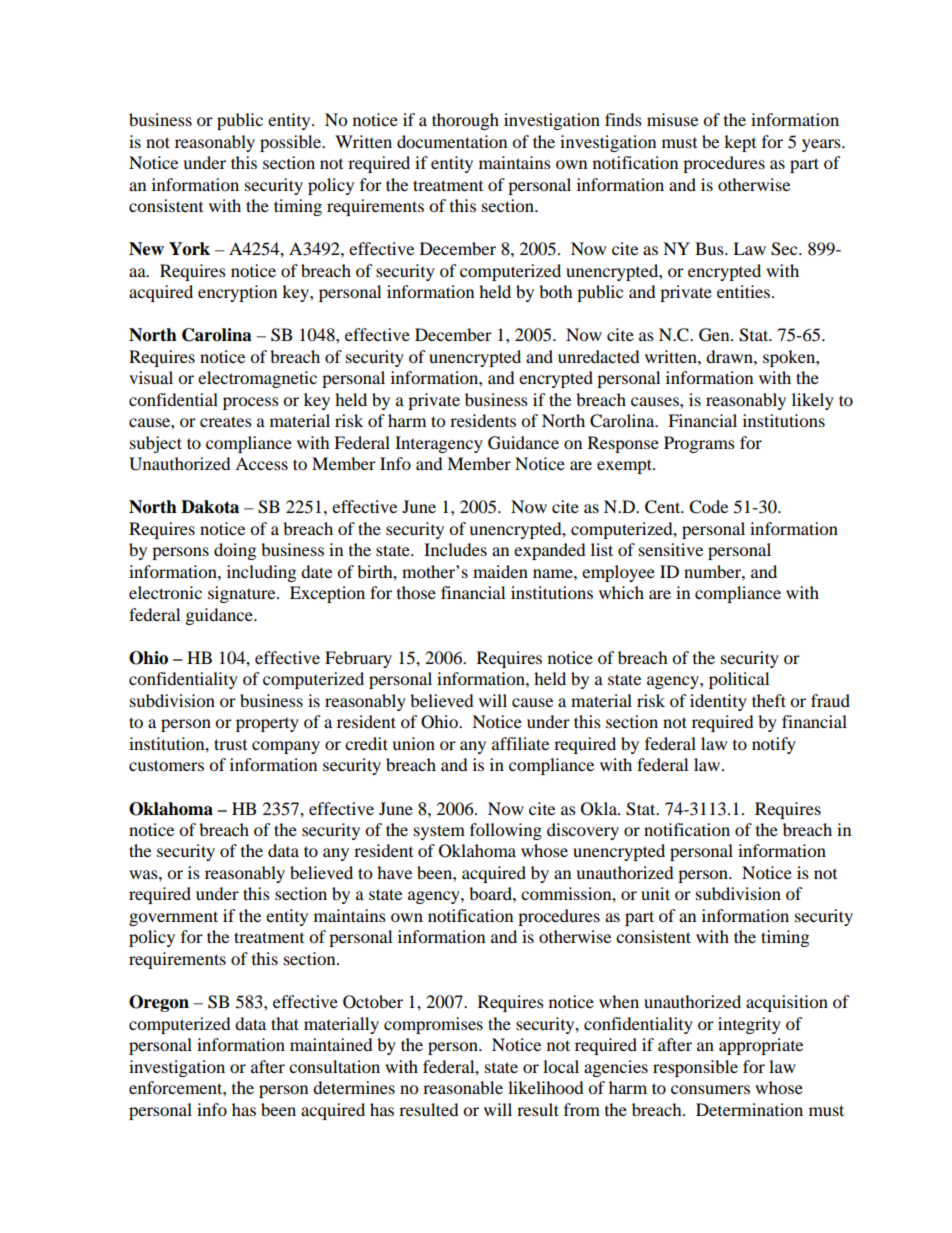 The width and height of the screenshot is (952, 1233). What do you see at coordinates (710, 1089) in the screenshot?
I see `consumers` at bounding box center [710, 1089].
